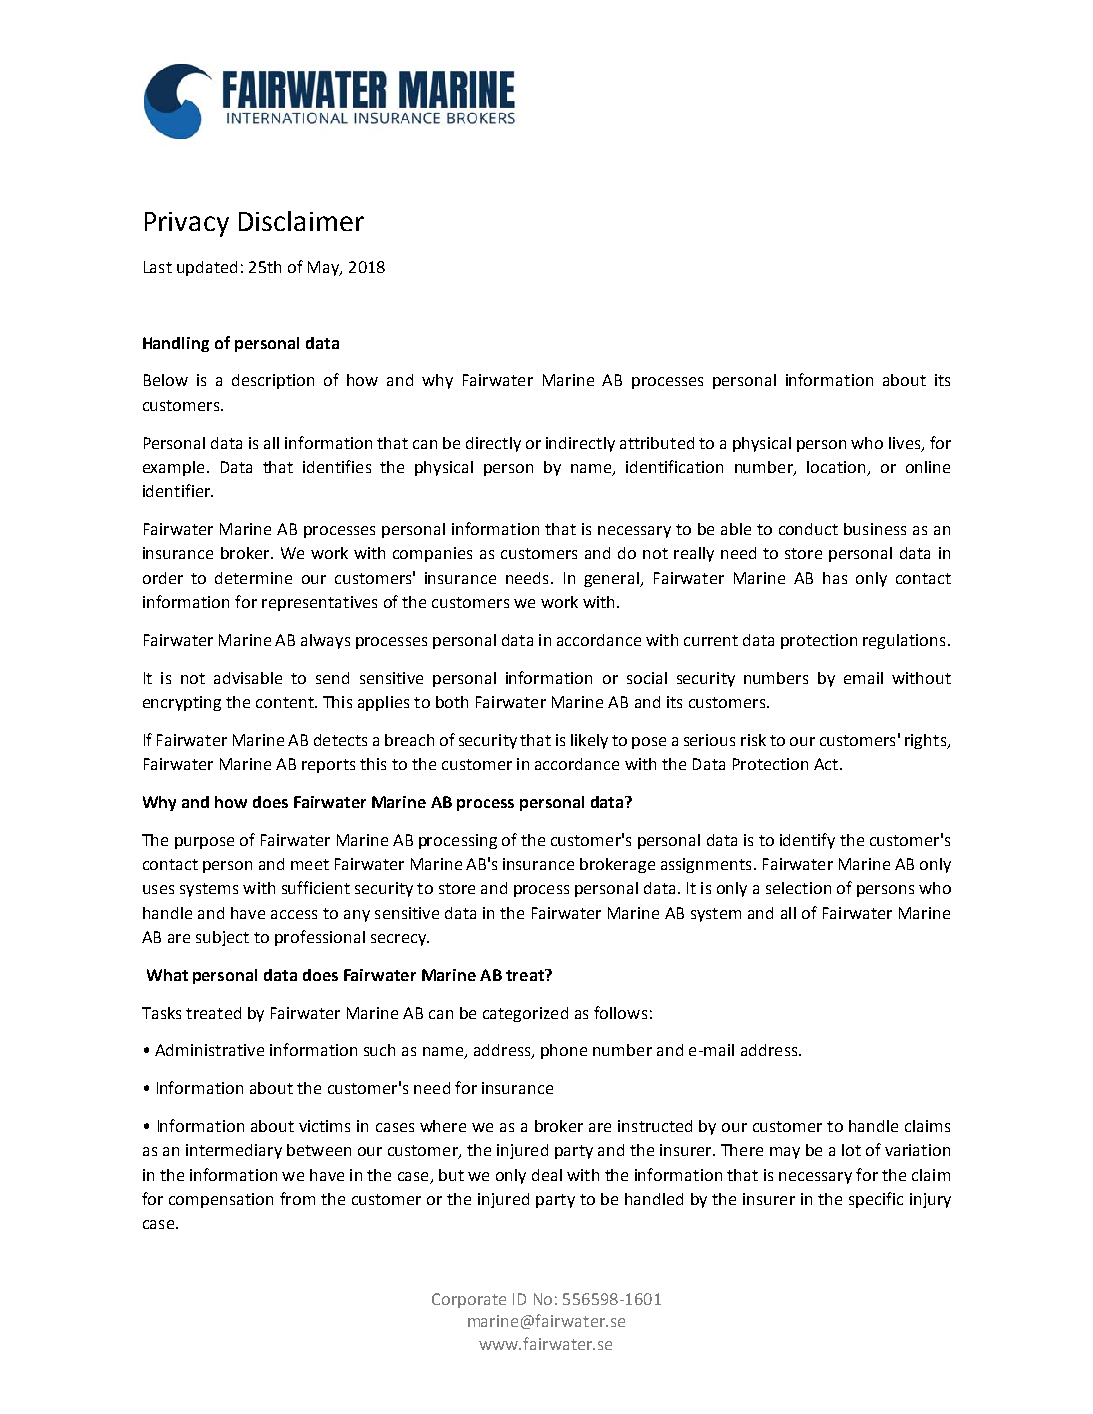  I want to click on compensation, so click(221, 1200).
